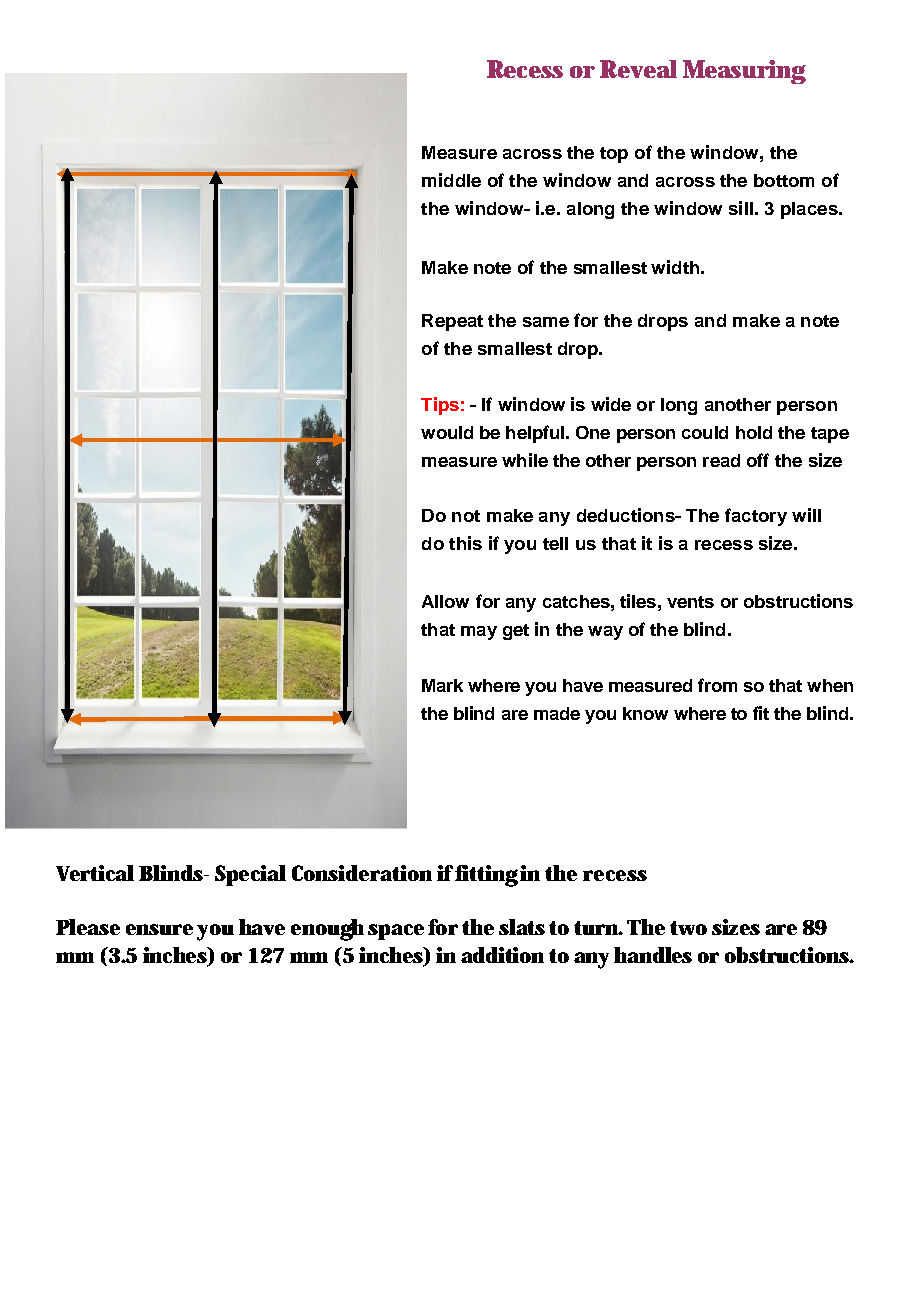 The width and height of the screenshot is (924, 1308). I want to click on ensure, so click(159, 929).
